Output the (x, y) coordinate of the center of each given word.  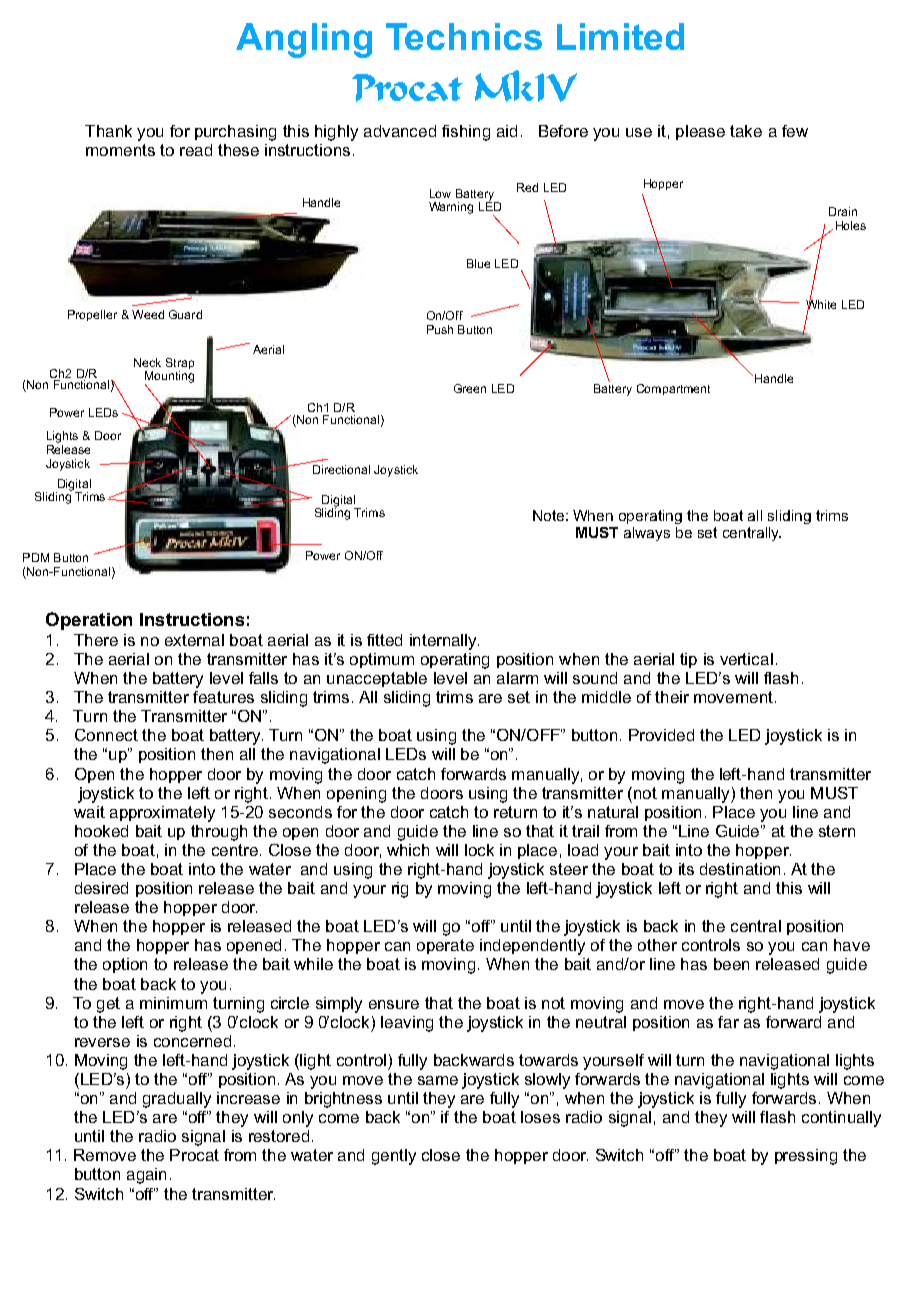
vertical (746, 659)
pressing (806, 1157)
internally (444, 642)
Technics (464, 36)
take (746, 131)
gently (394, 1157)
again (146, 1176)
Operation (89, 621)
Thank (108, 131)
